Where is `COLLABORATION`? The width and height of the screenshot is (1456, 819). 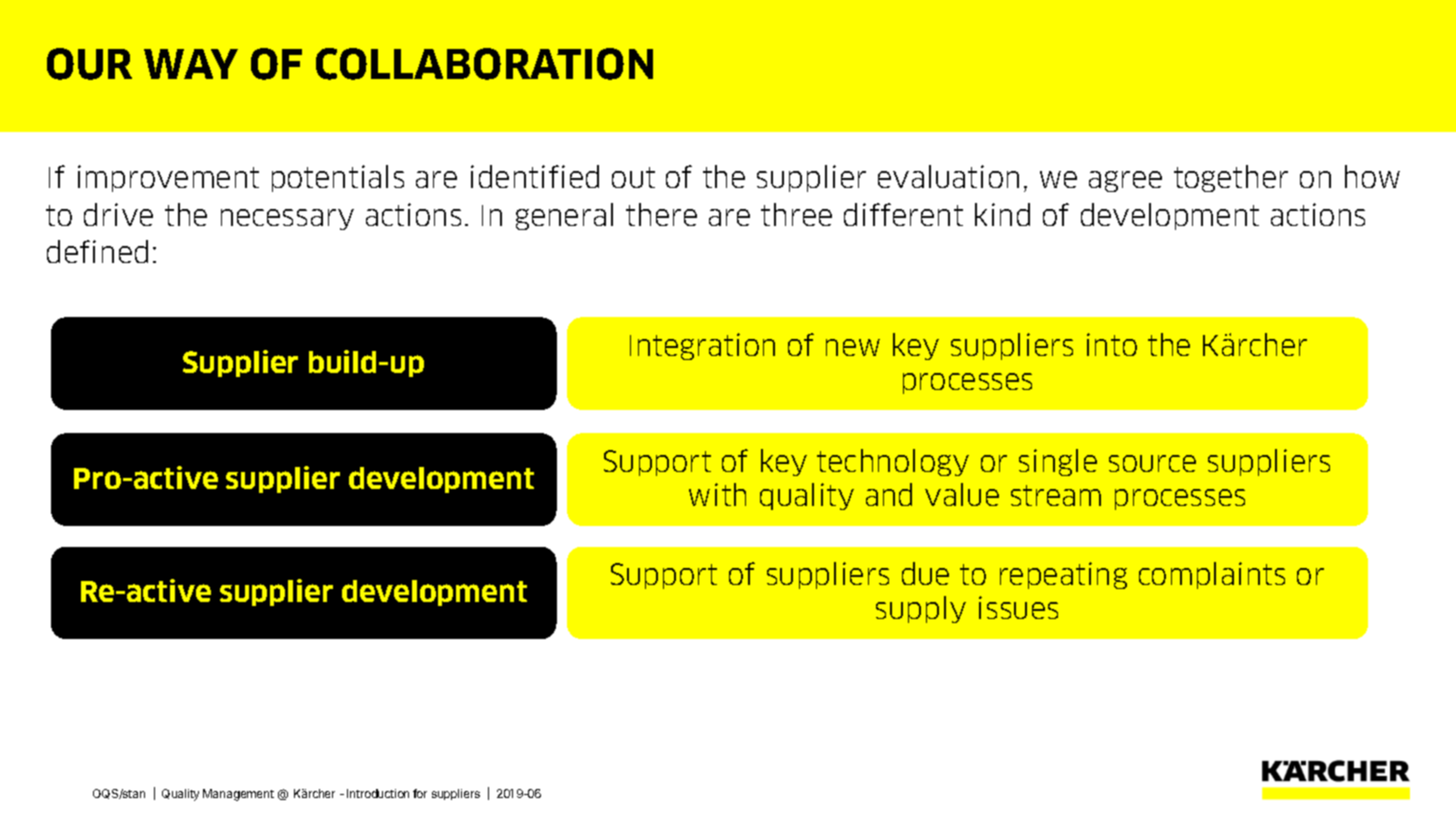
COLLABORATION is located at coordinates (484, 64).
